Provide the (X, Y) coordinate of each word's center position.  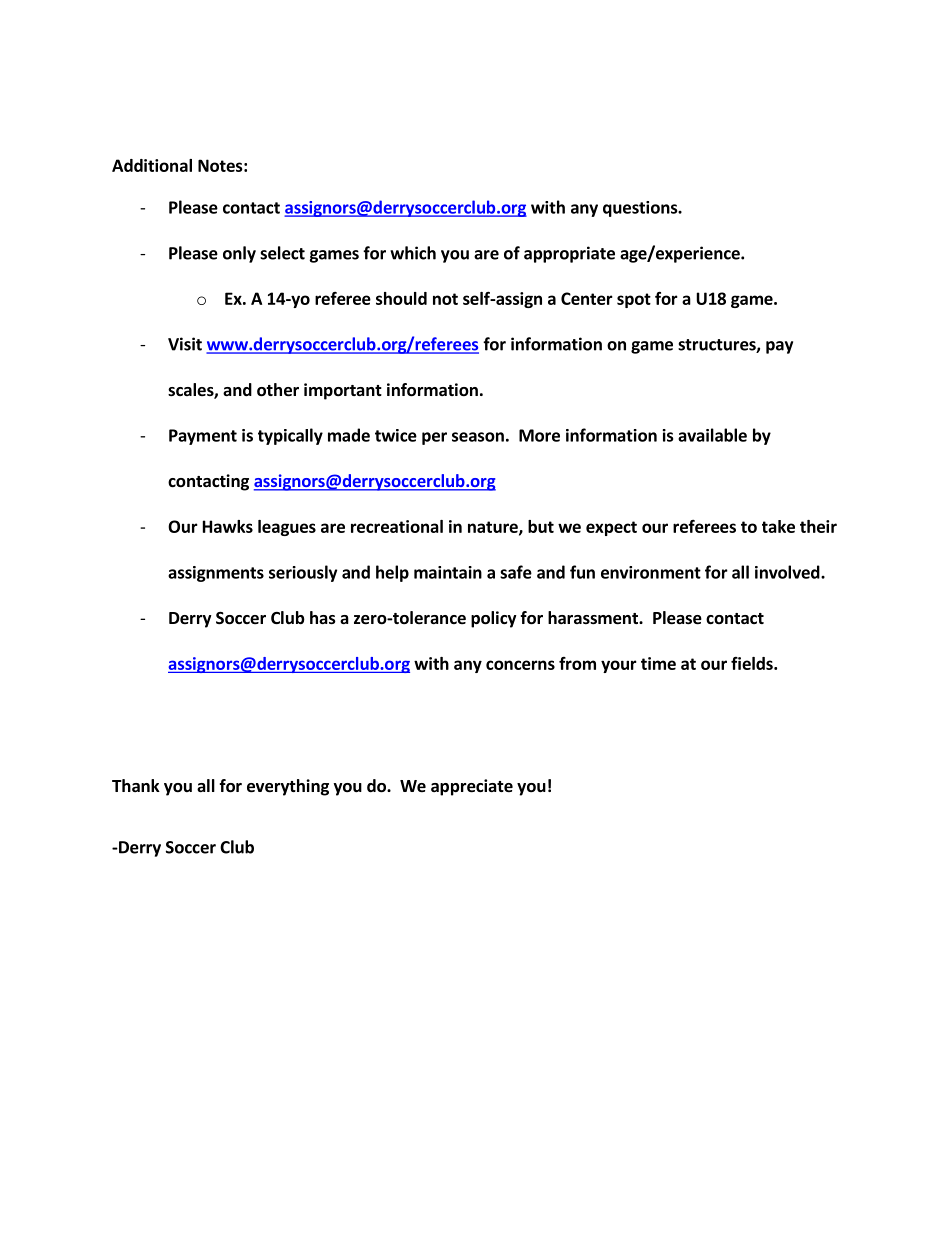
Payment (203, 437)
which (413, 253)
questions (641, 209)
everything (288, 787)
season (478, 437)
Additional (152, 165)
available (712, 435)
